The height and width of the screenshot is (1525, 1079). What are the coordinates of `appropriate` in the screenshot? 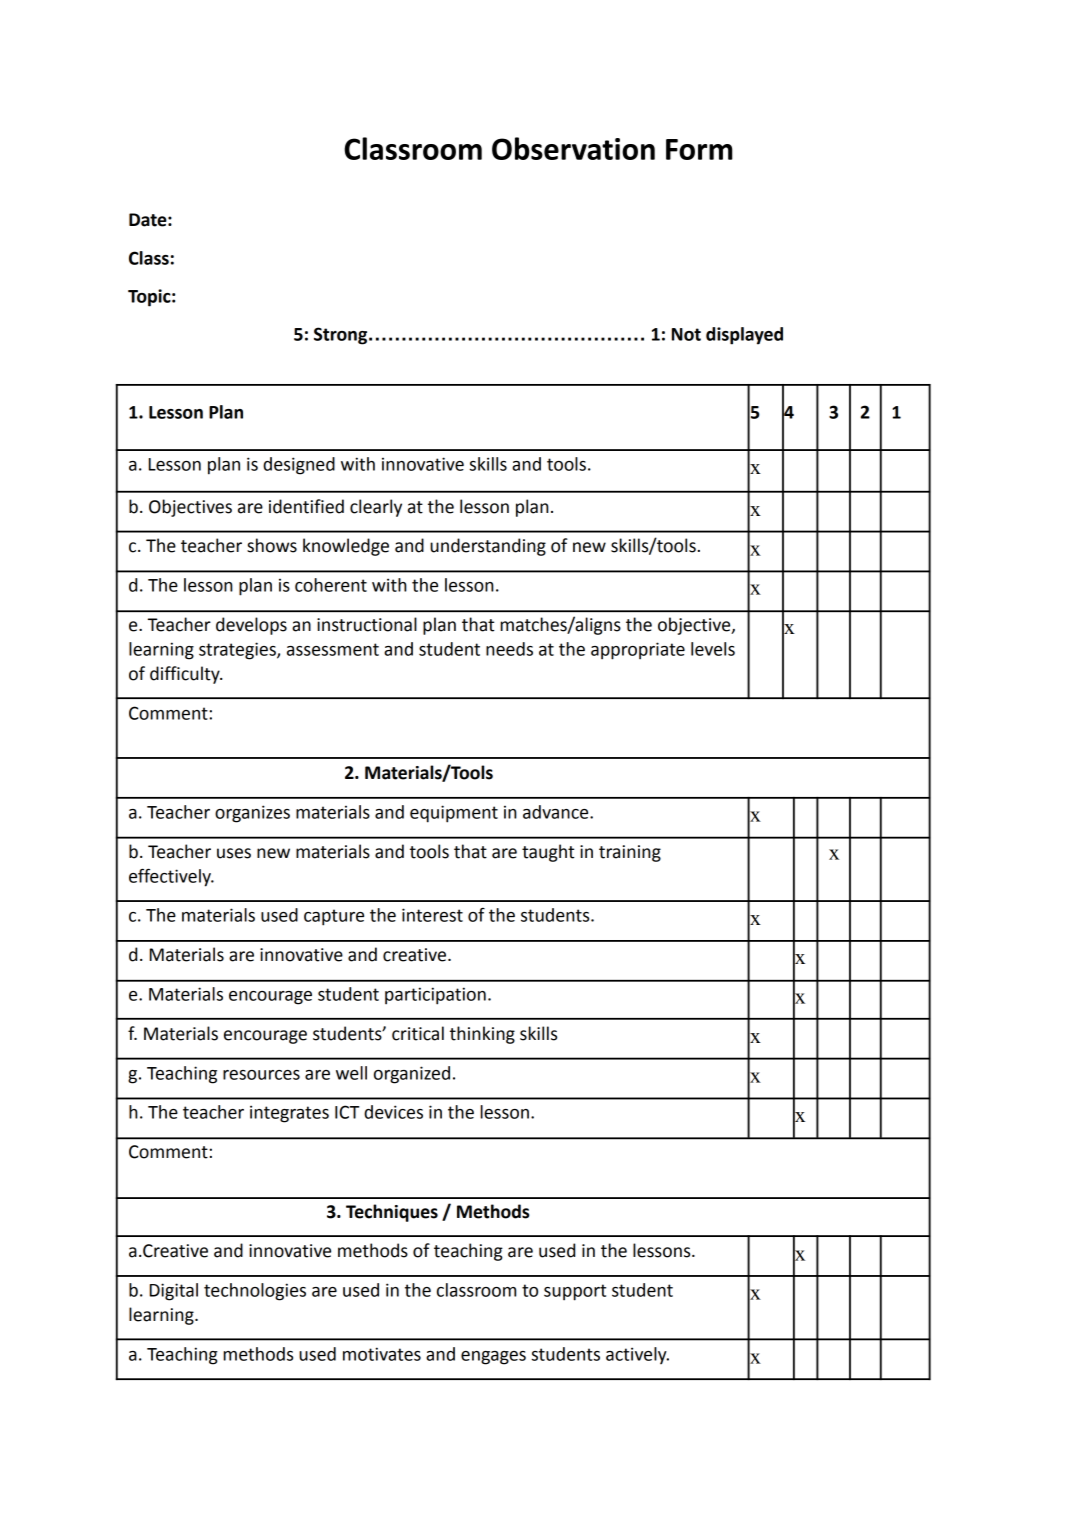 It's located at (638, 651).
